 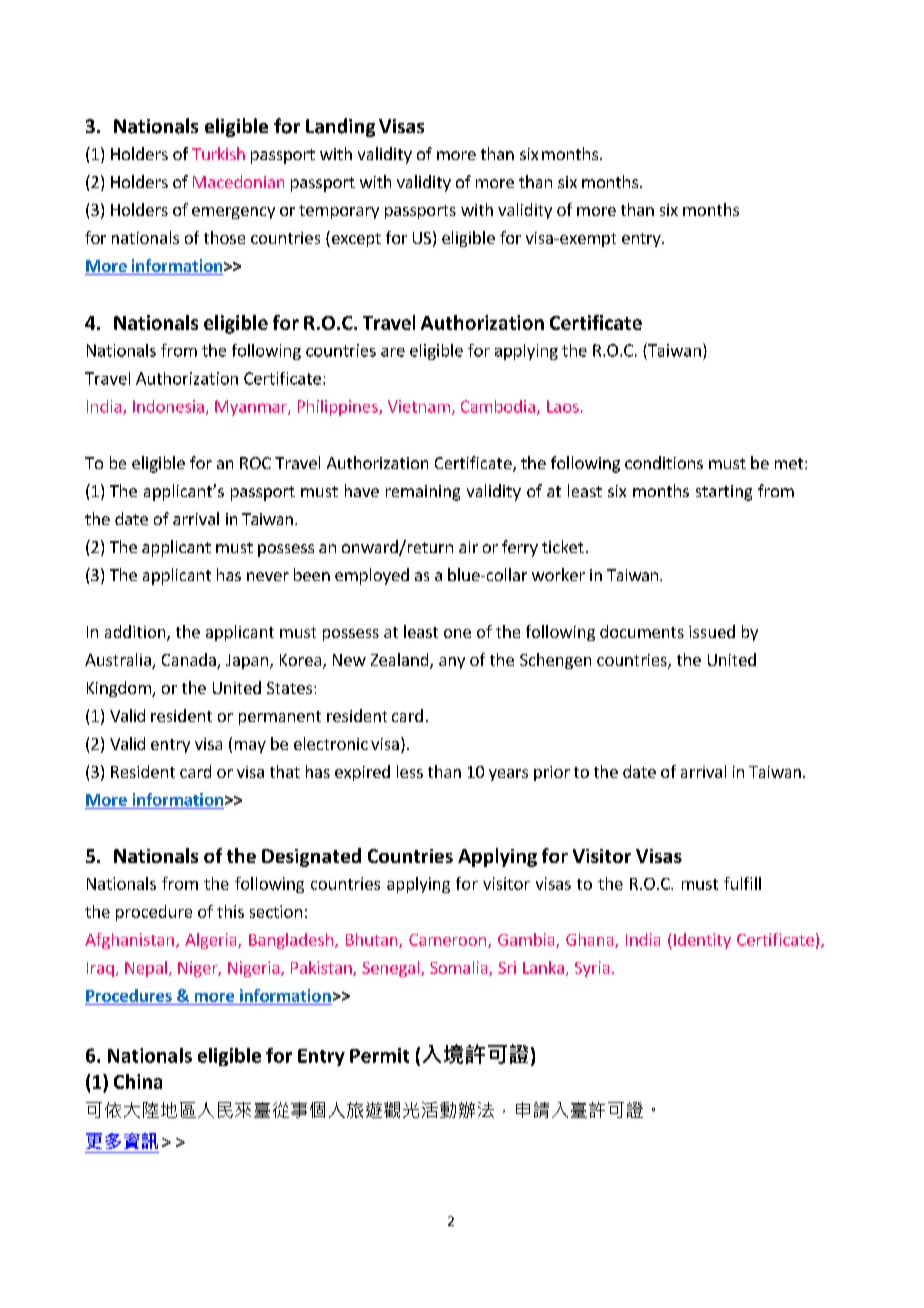 What do you see at coordinates (552, 773) in the document?
I see `prior` at bounding box center [552, 773].
